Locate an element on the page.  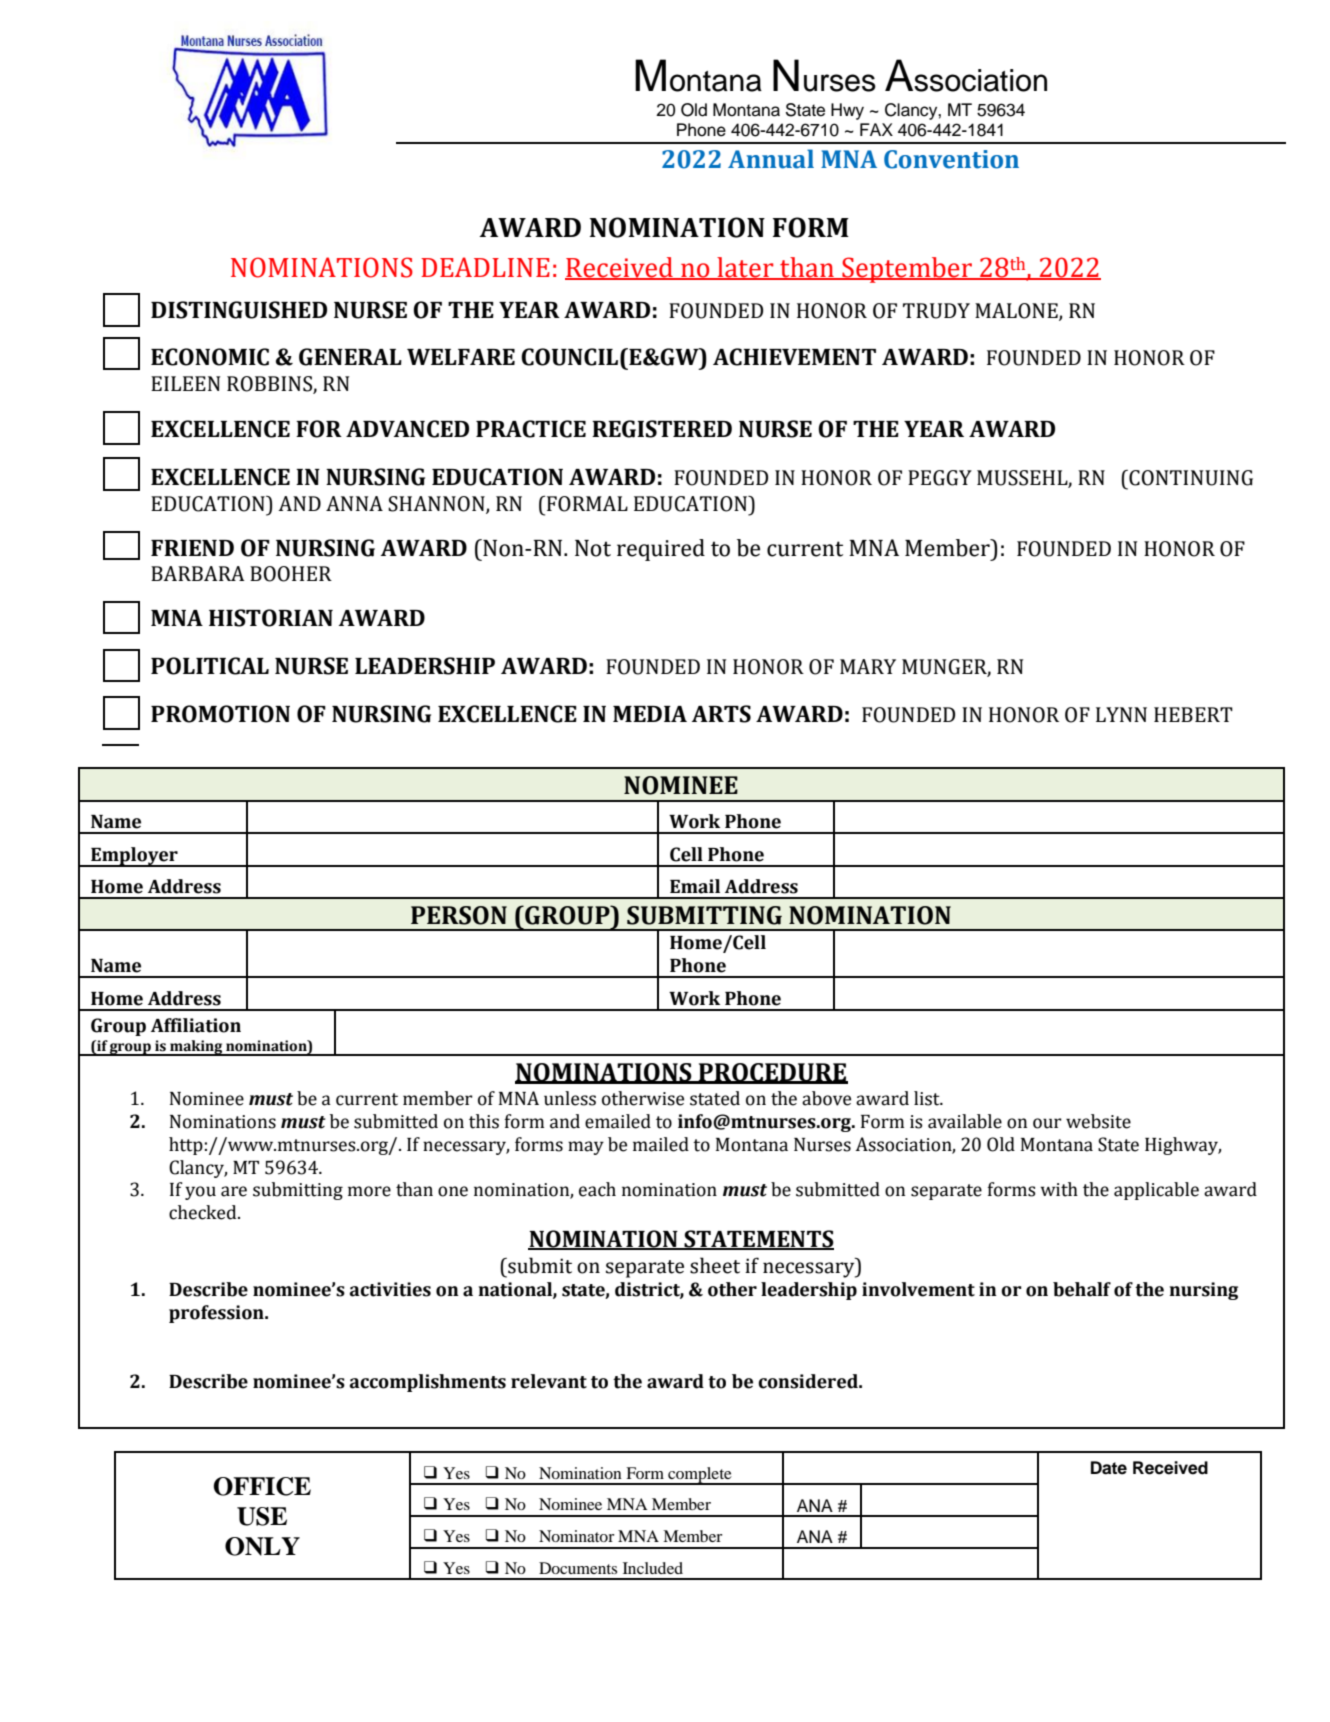
USE is located at coordinates (262, 1516).
